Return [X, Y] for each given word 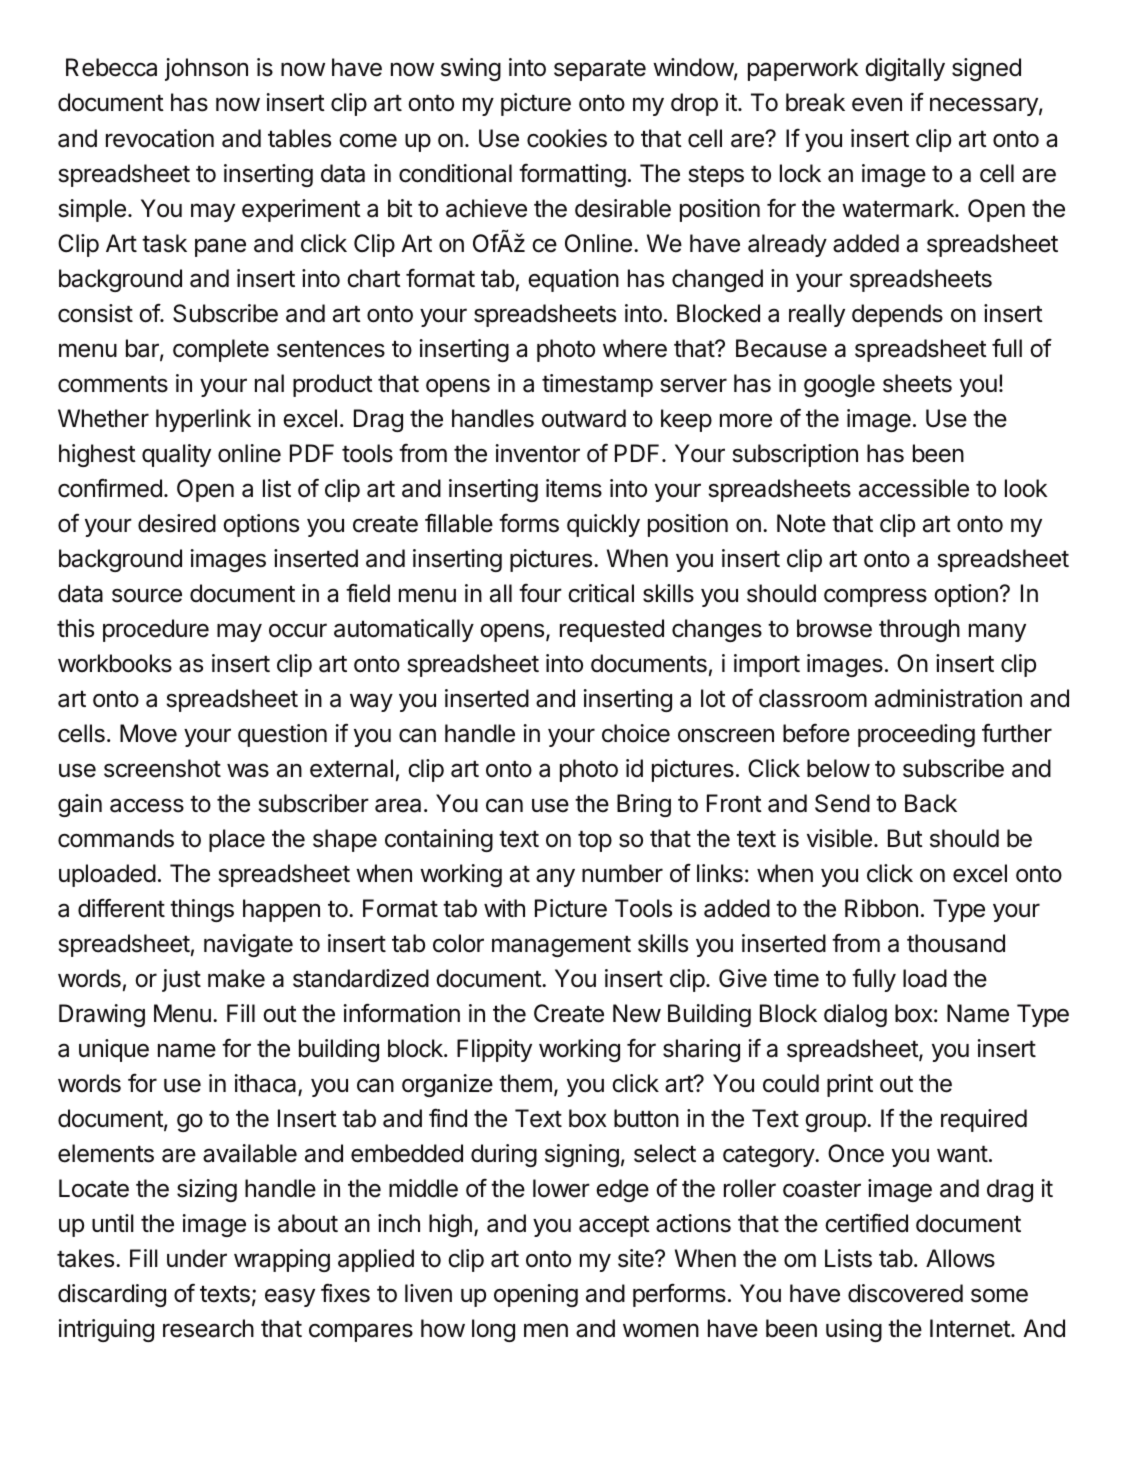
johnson [206, 69]
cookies [567, 138]
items [574, 488]
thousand [956, 943]
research [208, 1328]
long [493, 1330]
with [504, 908]
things [202, 910]
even [877, 104]
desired [177, 523]
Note [801, 523]
